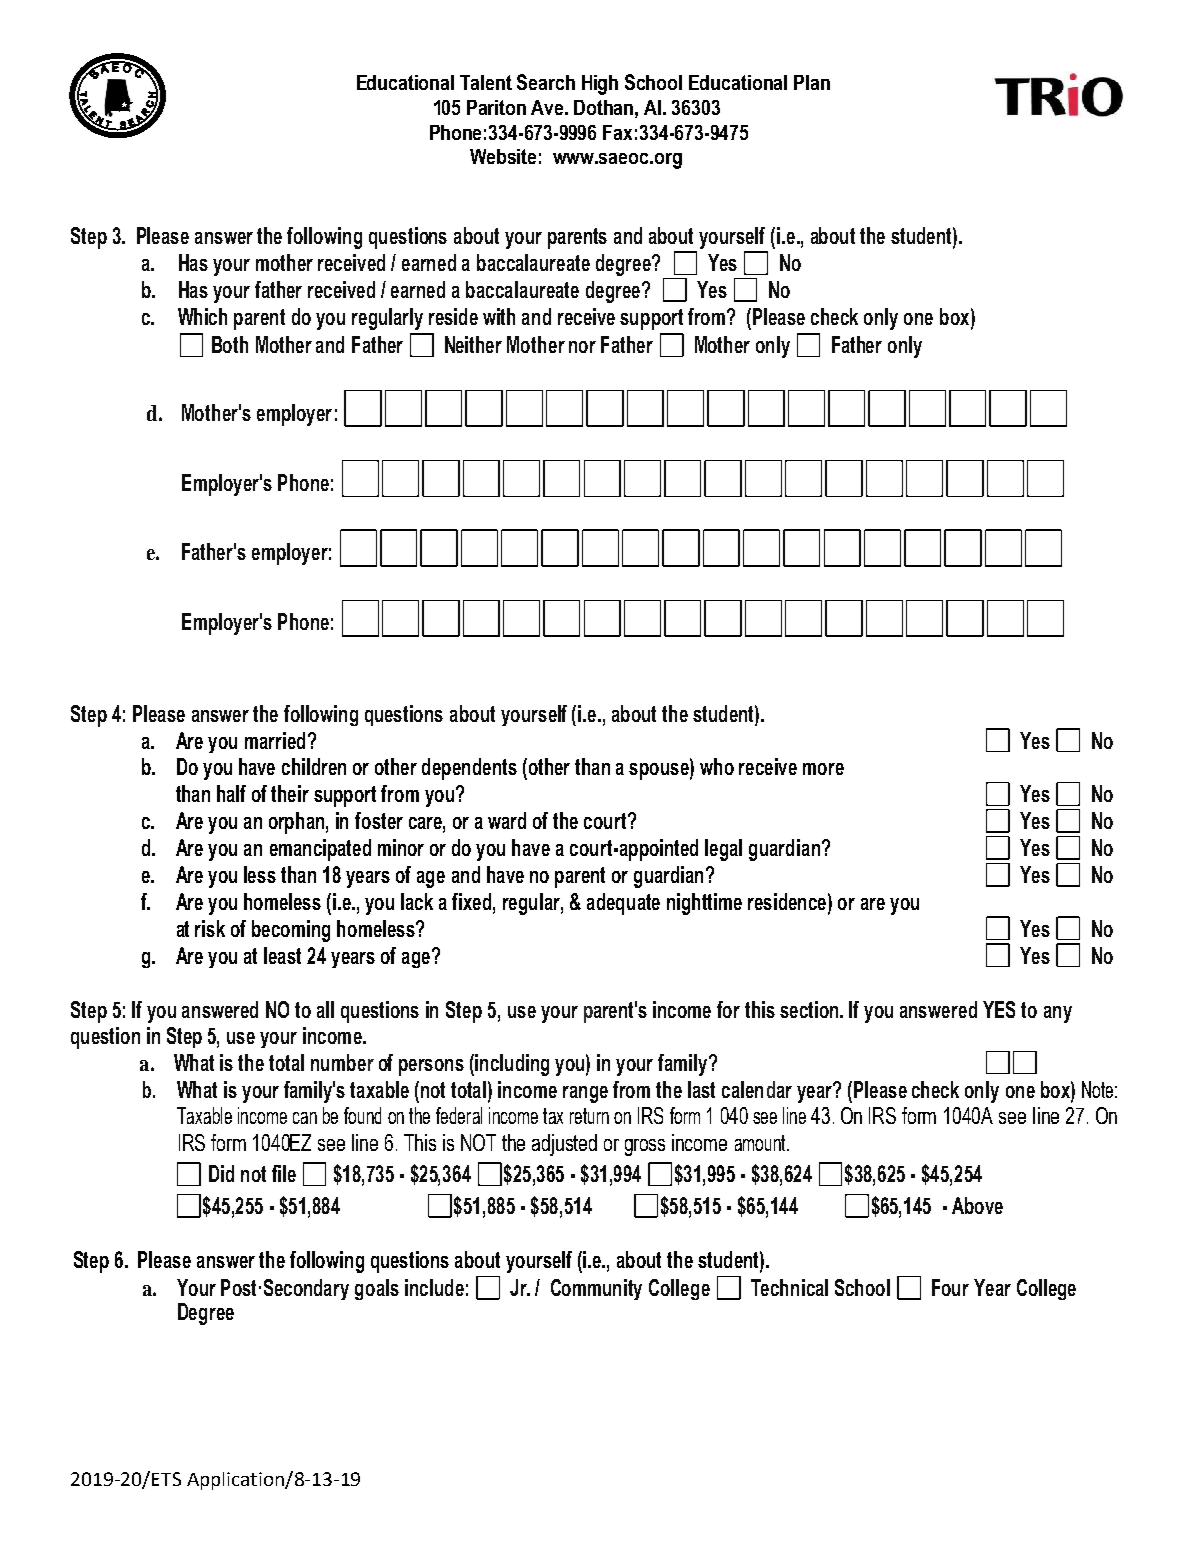 This document has width=1195, height=1546. I want to click on High, so click(600, 85).
